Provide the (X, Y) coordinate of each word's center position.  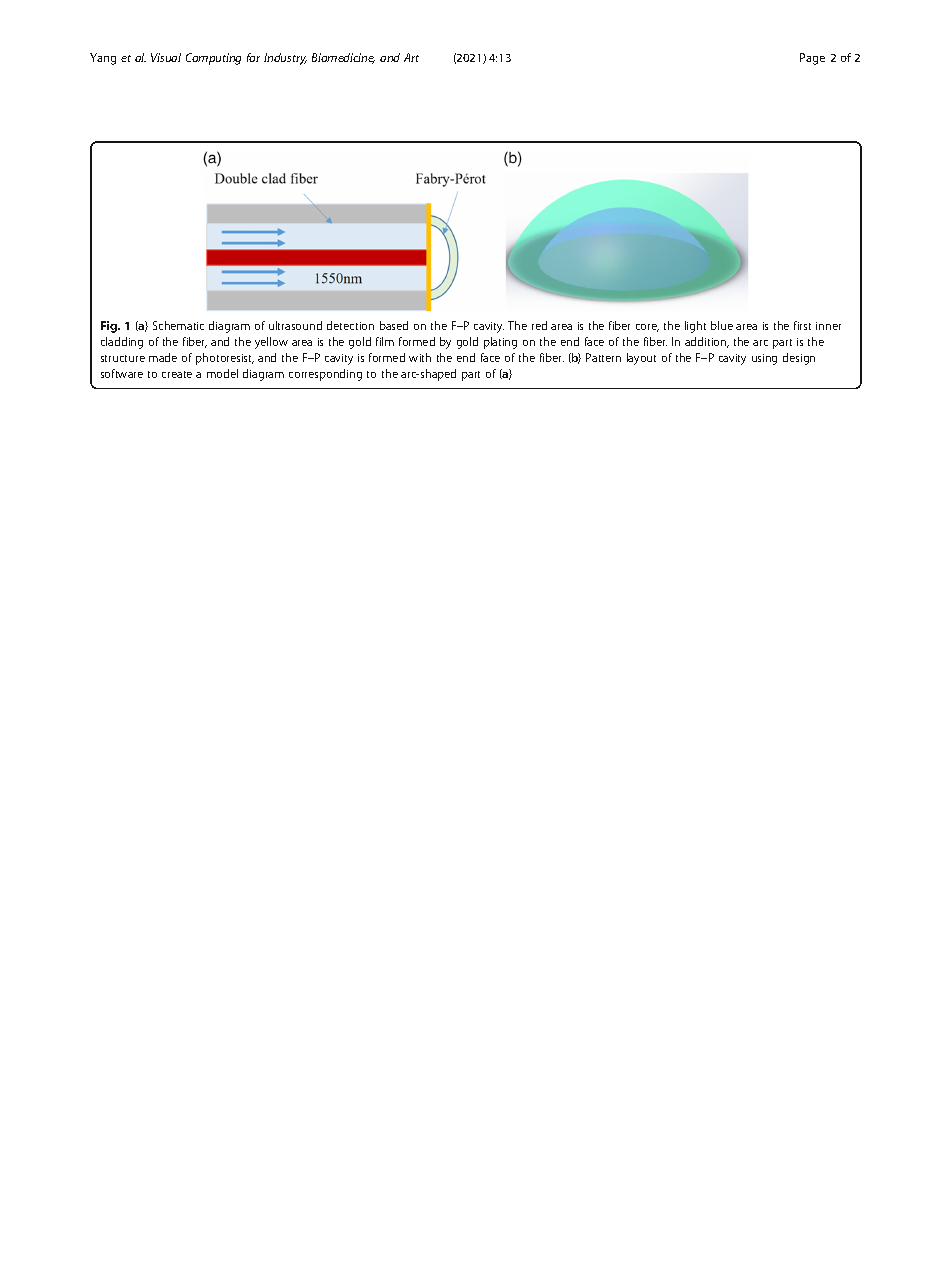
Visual (166, 57)
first (802, 325)
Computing (213, 59)
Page (812, 59)
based (394, 325)
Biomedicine (343, 58)
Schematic (178, 325)
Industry (285, 59)
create (177, 374)
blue (722, 325)
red (539, 325)
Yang (103, 59)
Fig (110, 327)
